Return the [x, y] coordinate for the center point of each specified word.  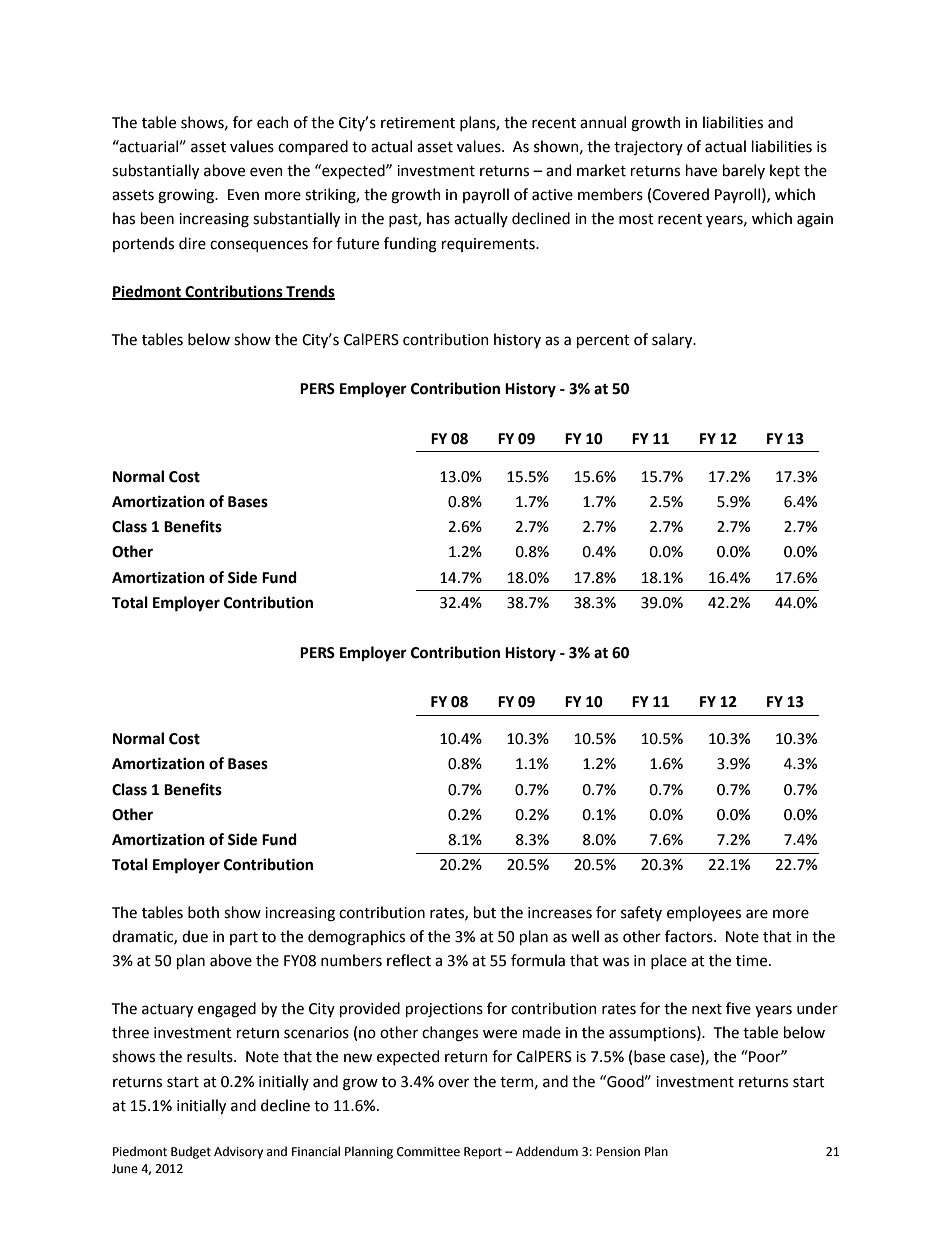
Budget [191, 1152]
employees [704, 913]
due [195, 936]
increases [560, 913]
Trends [309, 292]
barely [744, 171]
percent [603, 341]
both [203, 912]
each [273, 122]
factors [690, 936]
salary [673, 340]
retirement [418, 123]
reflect [409, 960]
